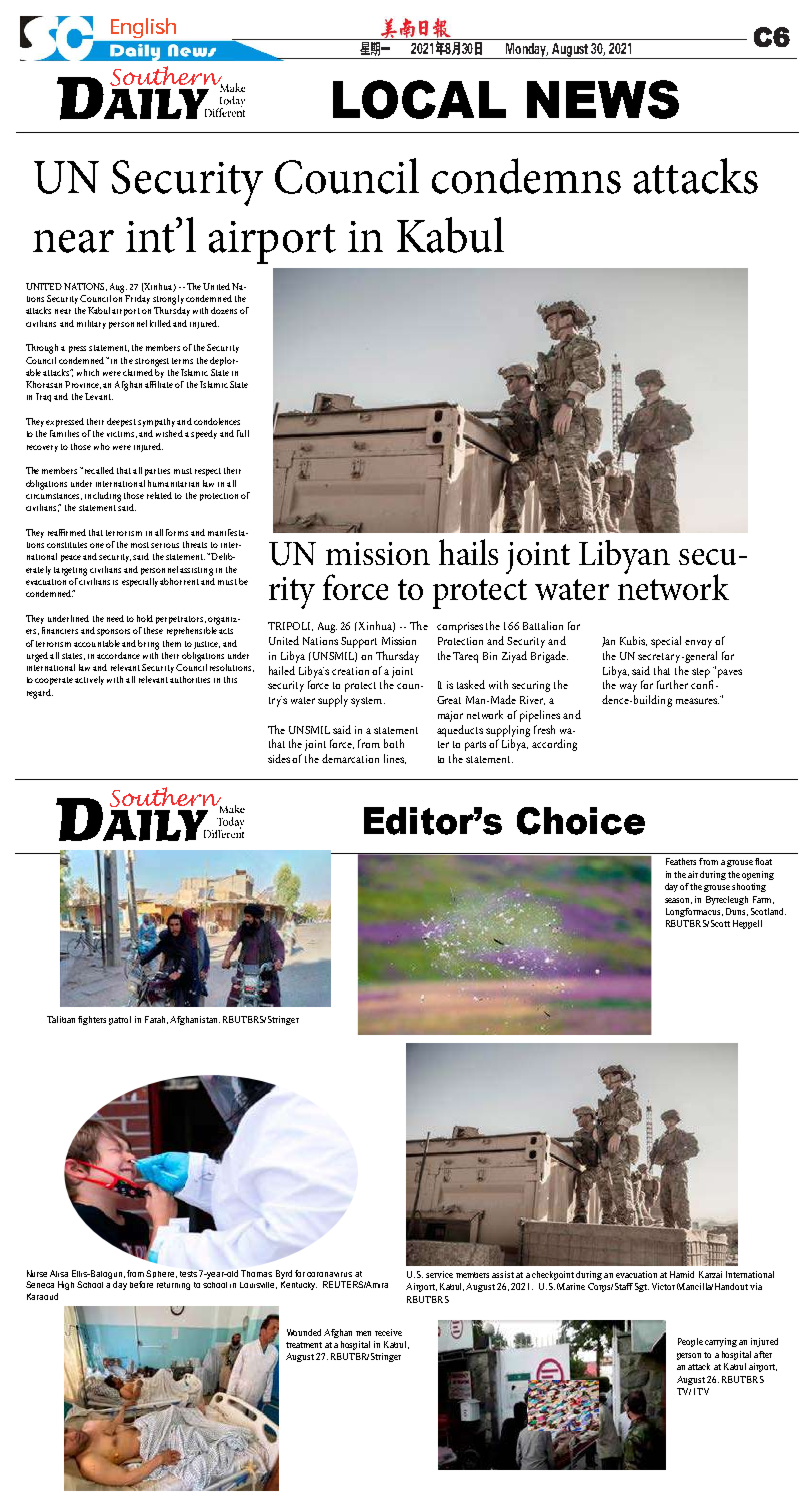  Describe the element at coordinates (103, 497) in the document. I see `including` at that location.
